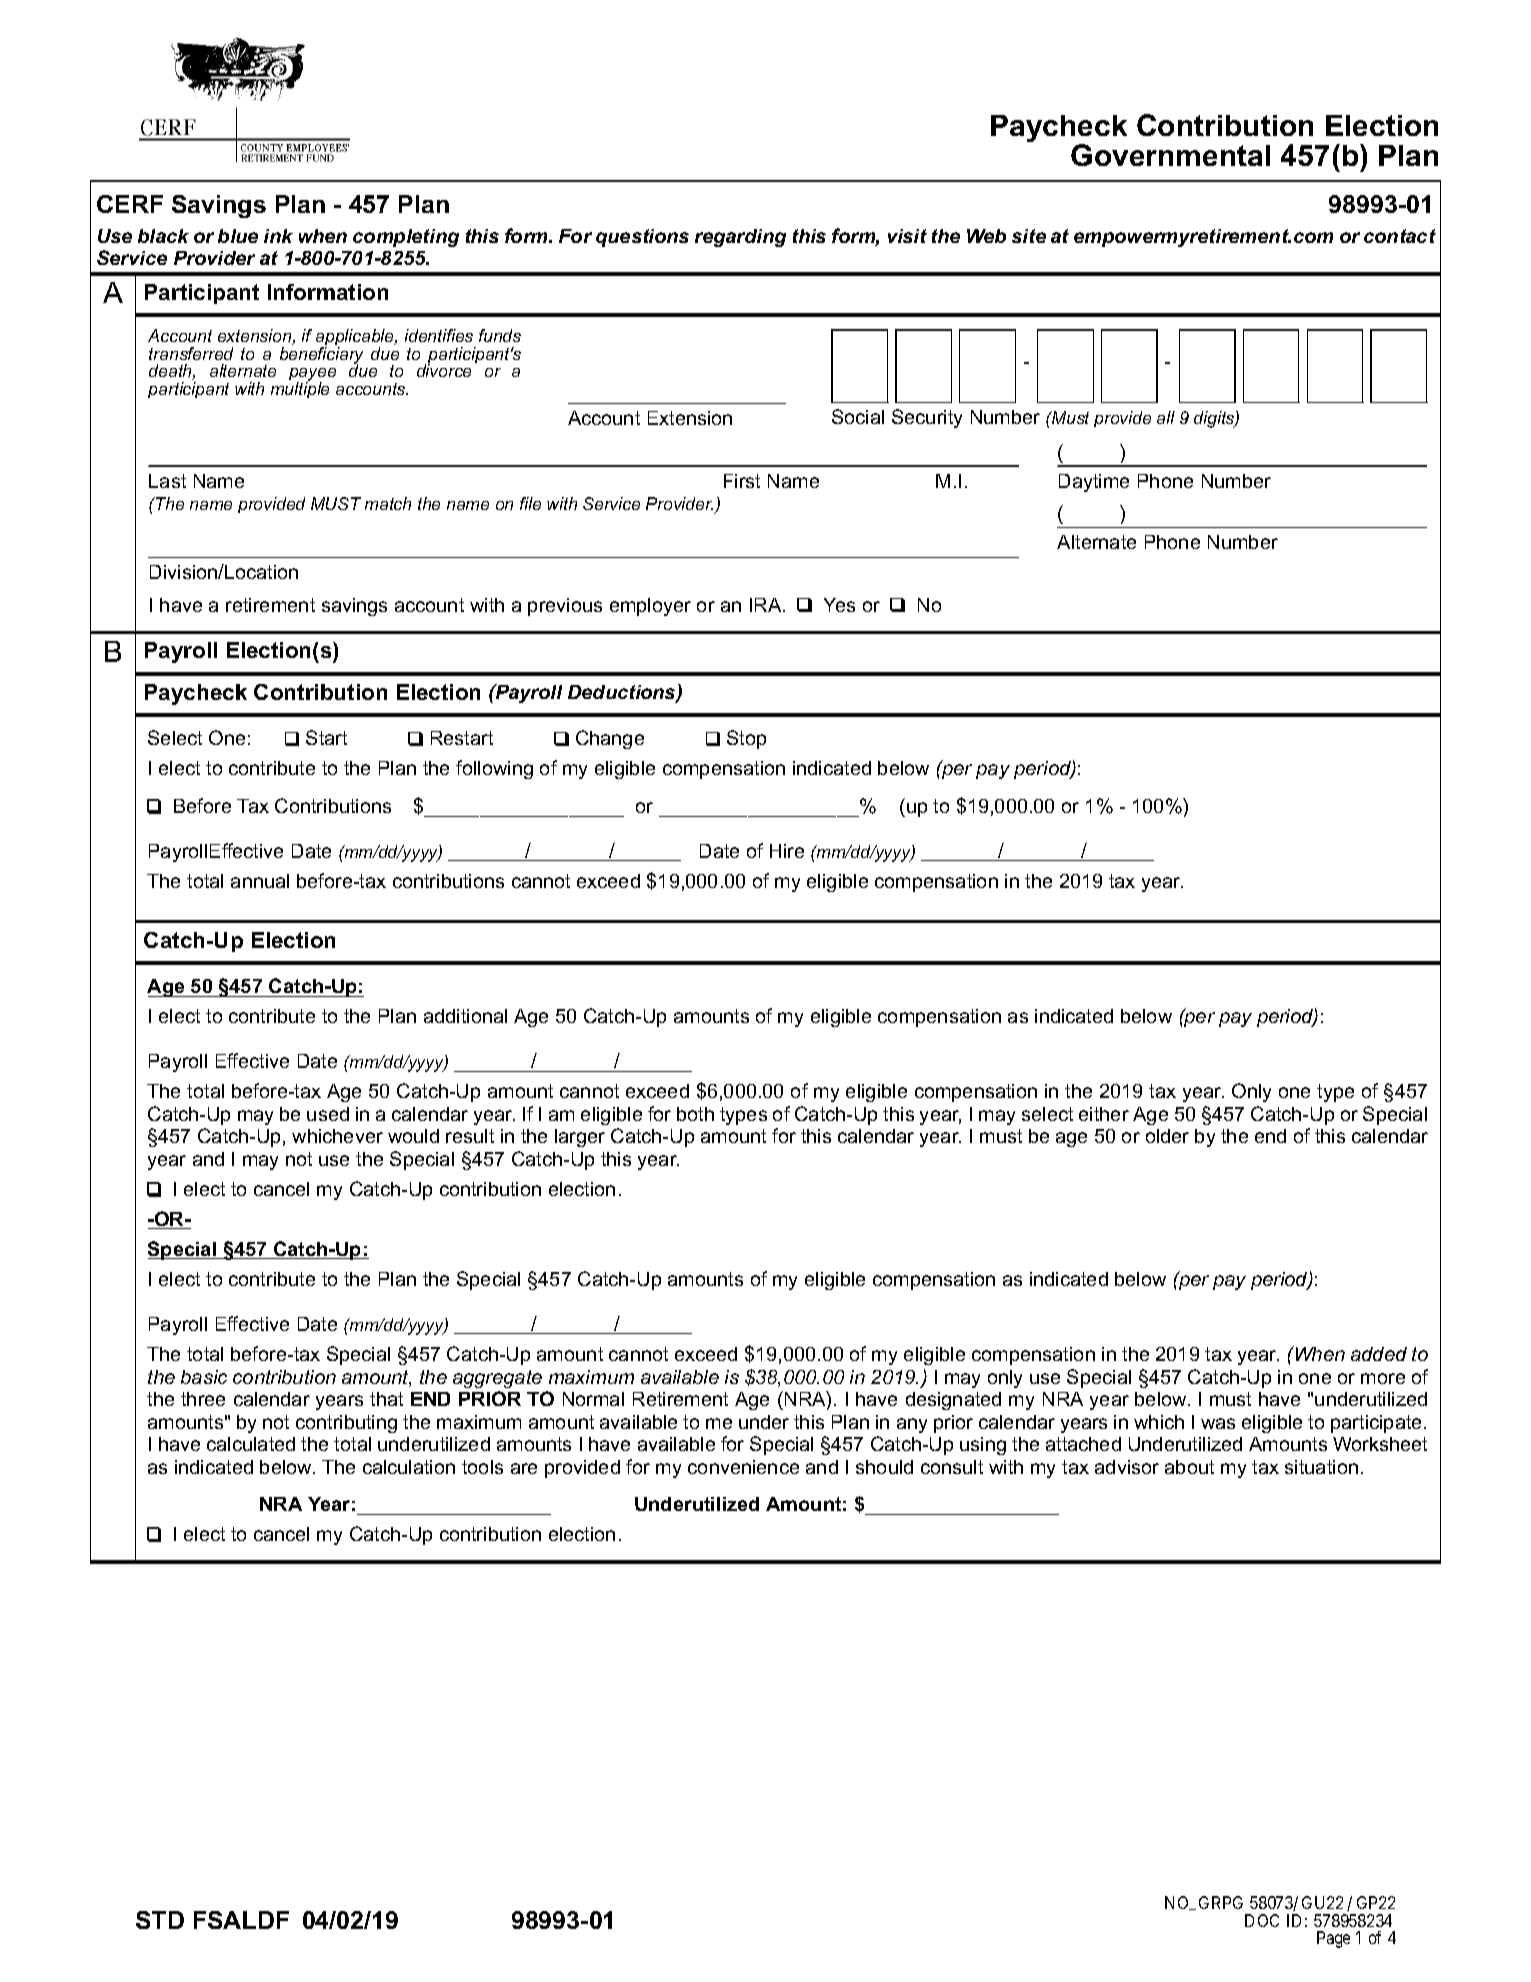 The width and height of the screenshot is (1531, 1982). What do you see at coordinates (328, 1114) in the screenshot?
I see `used` at bounding box center [328, 1114].
